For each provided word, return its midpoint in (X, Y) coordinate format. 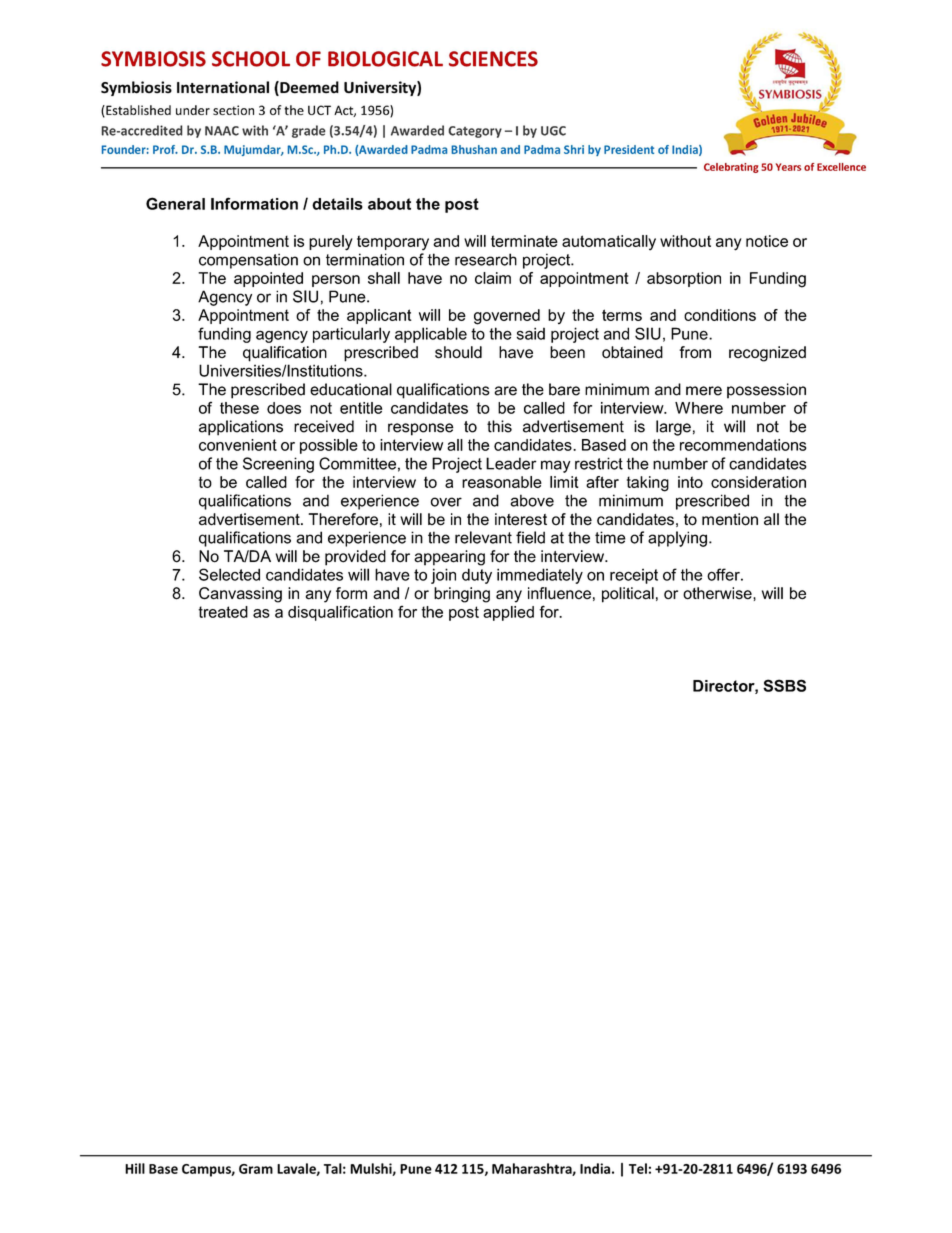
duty (477, 576)
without (685, 241)
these (239, 408)
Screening (278, 465)
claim (493, 278)
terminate (524, 241)
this (499, 426)
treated (223, 612)
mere (704, 391)
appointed (268, 279)
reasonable (502, 482)
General (175, 203)
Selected (229, 574)
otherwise (718, 593)
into (690, 482)
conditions (720, 315)
